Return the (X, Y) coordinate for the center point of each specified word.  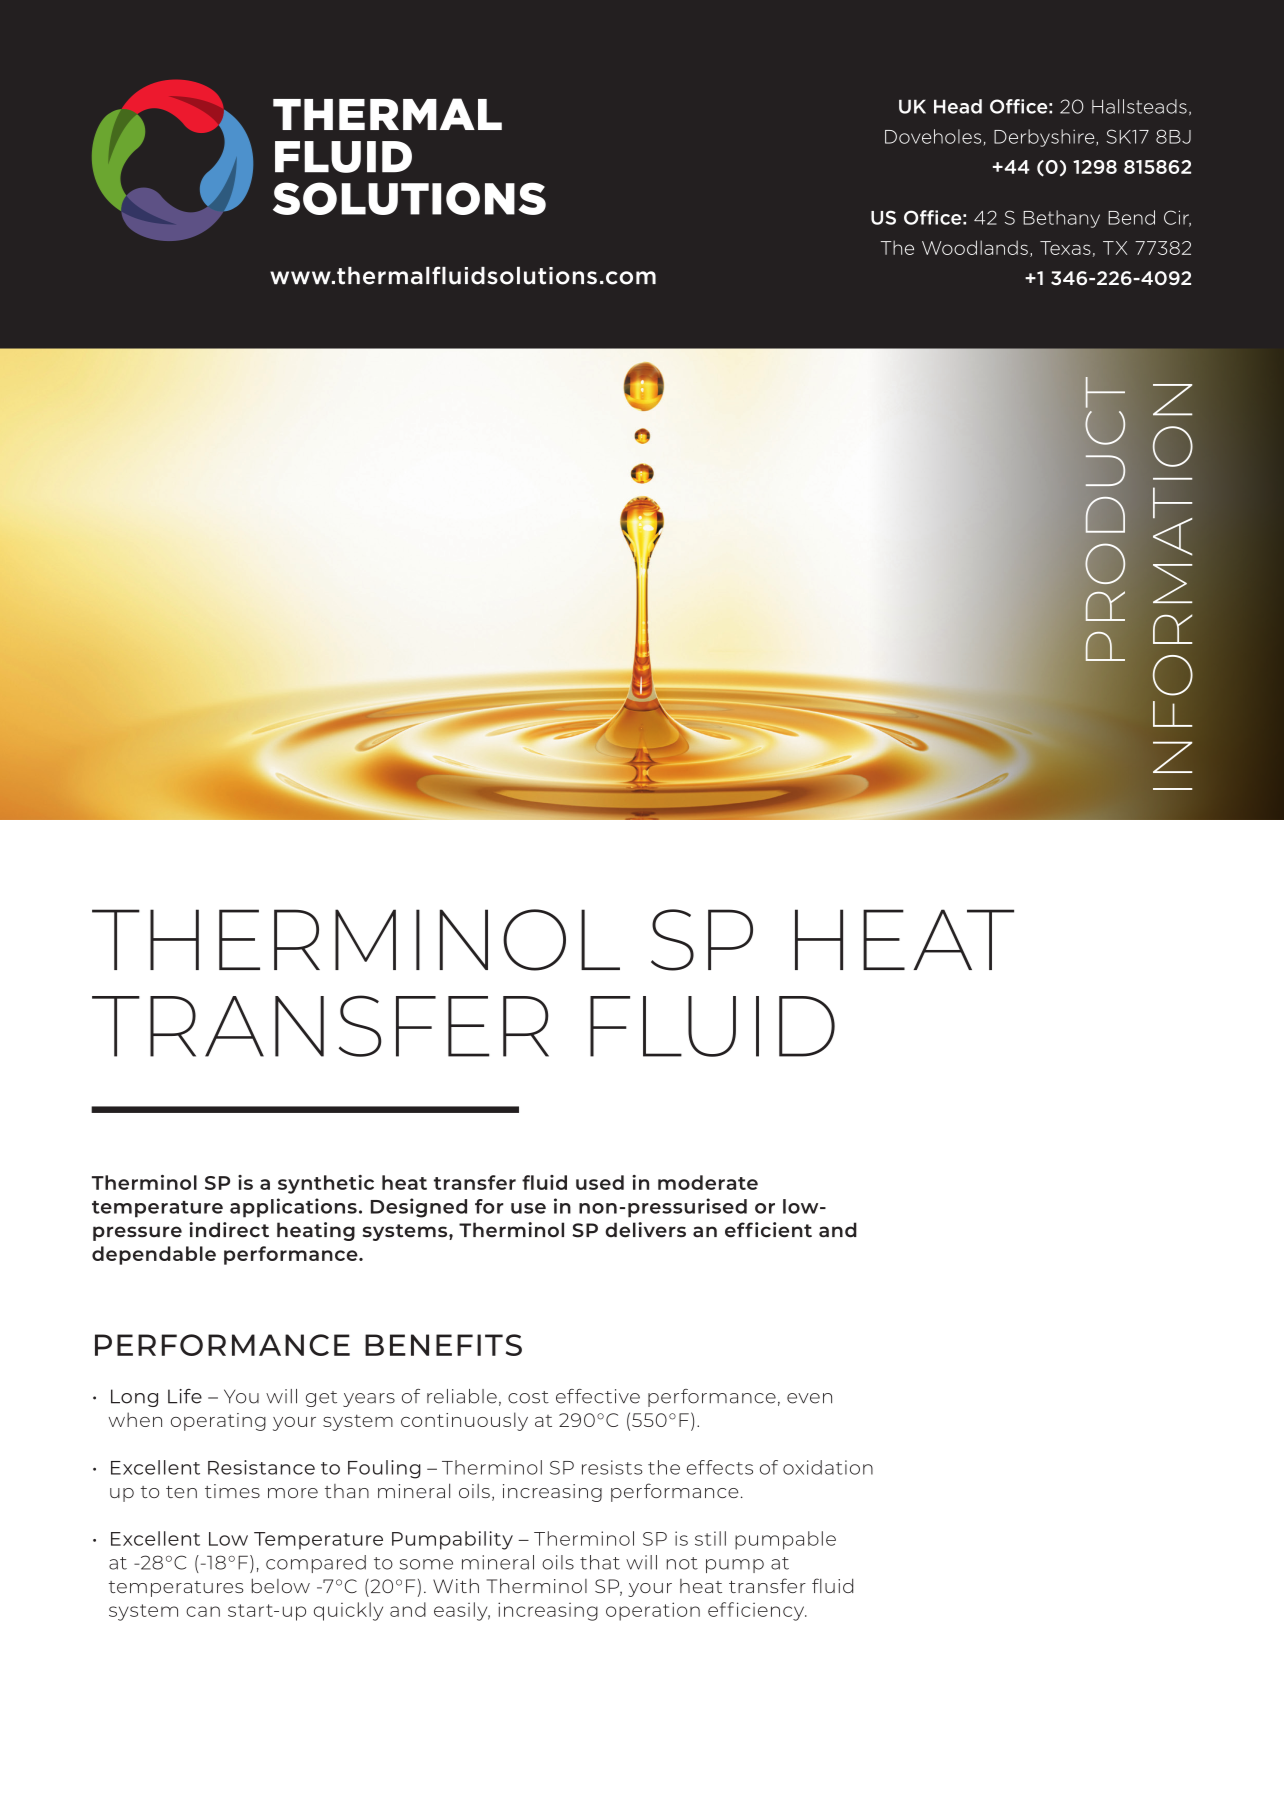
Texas (1065, 248)
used (600, 1182)
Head (958, 106)
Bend (1131, 217)
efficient (768, 1230)
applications (293, 1208)
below (281, 1585)
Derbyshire (1045, 138)
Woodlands (975, 247)
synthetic (326, 1184)
